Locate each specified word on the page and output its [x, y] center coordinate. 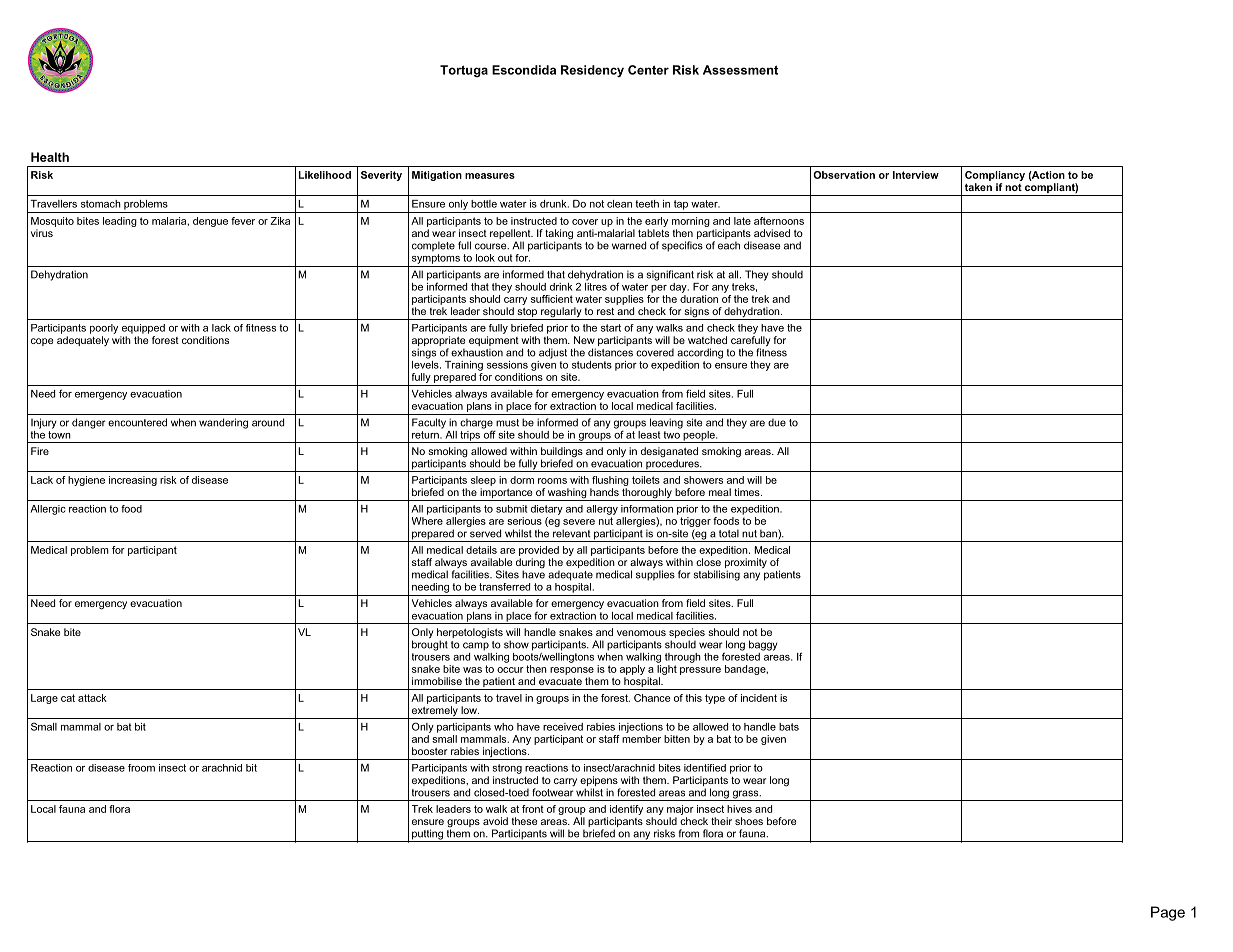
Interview [916, 175]
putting [427, 835]
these [524, 821]
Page [1168, 913]
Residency [592, 71]
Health [50, 157]
